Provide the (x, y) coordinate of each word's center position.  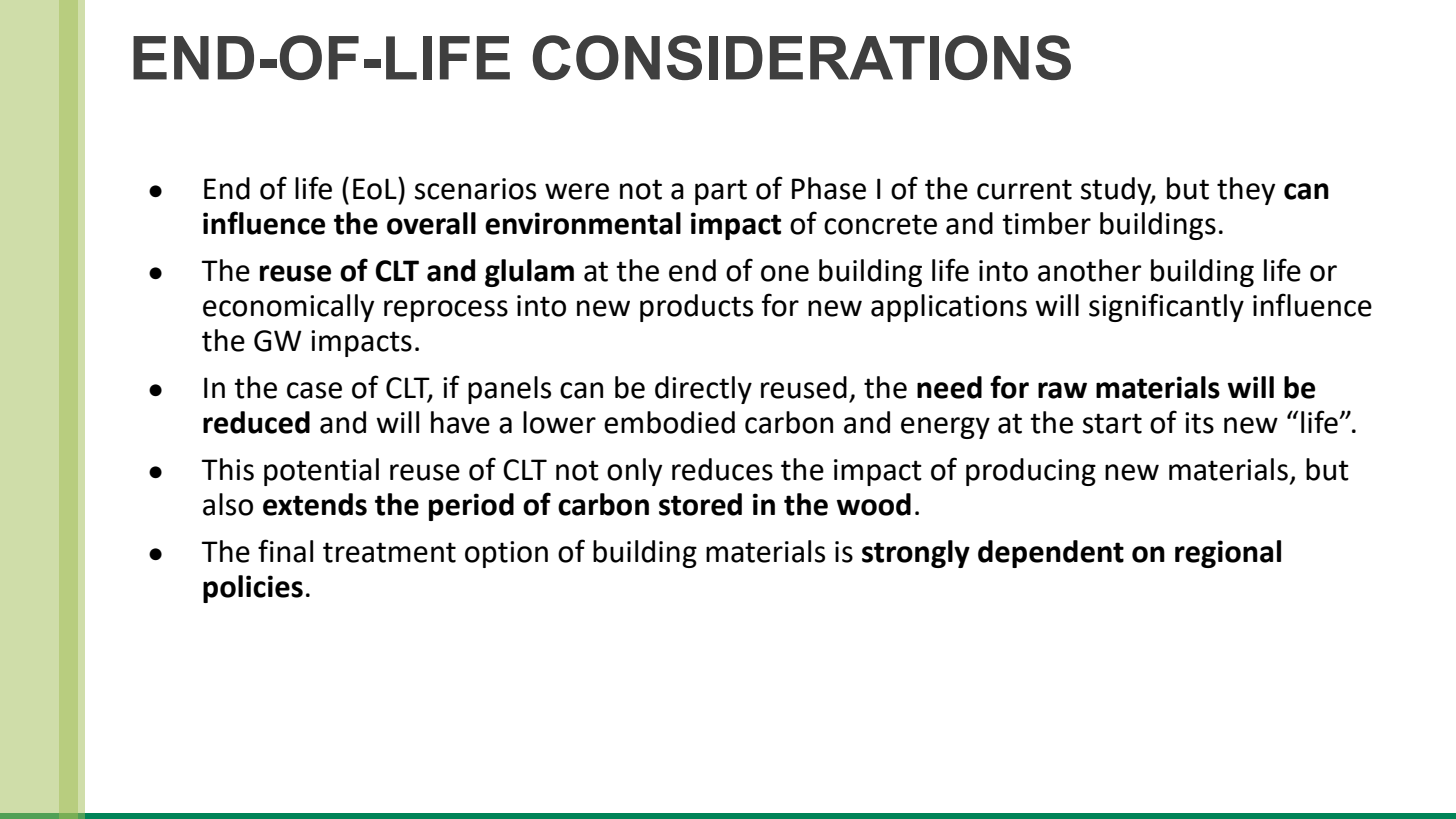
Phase (829, 188)
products (696, 308)
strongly (916, 554)
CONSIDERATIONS (802, 57)
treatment (389, 552)
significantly (1166, 307)
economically (288, 308)
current (1024, 189)
